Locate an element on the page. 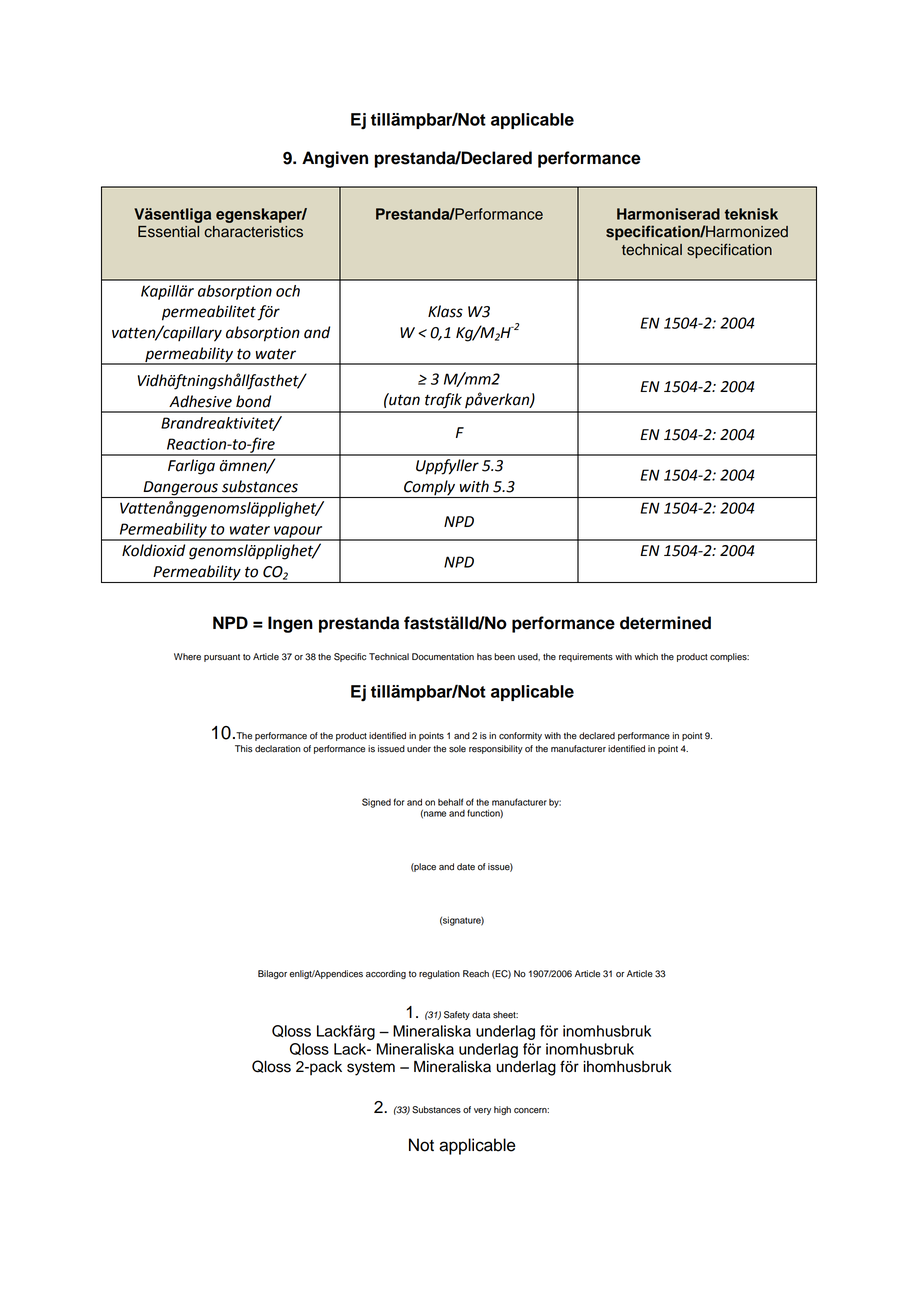  according is located at coordinates (386, 974).
